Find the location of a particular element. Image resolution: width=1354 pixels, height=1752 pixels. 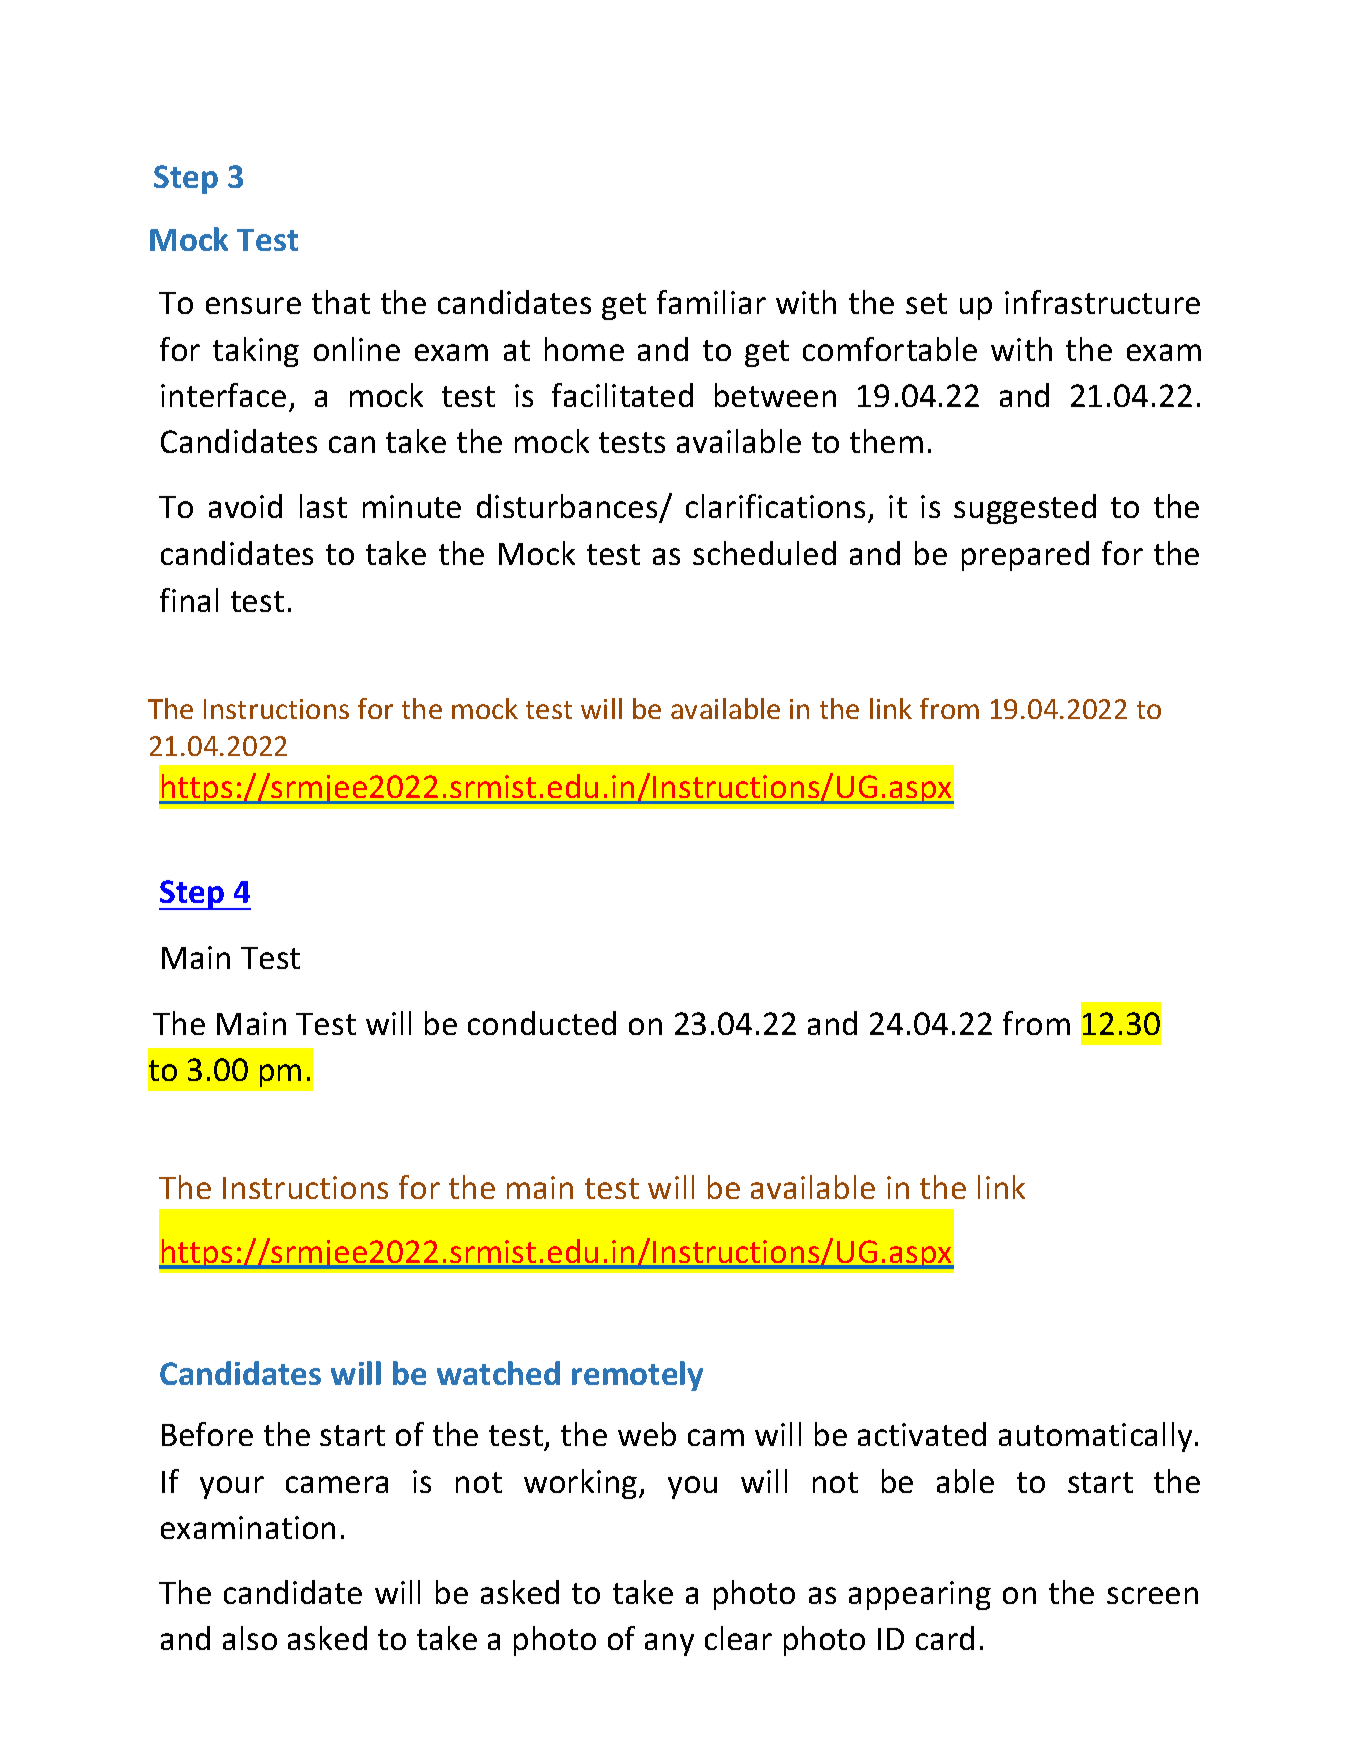

infrastructure is located at coordinates (1102, 302).
